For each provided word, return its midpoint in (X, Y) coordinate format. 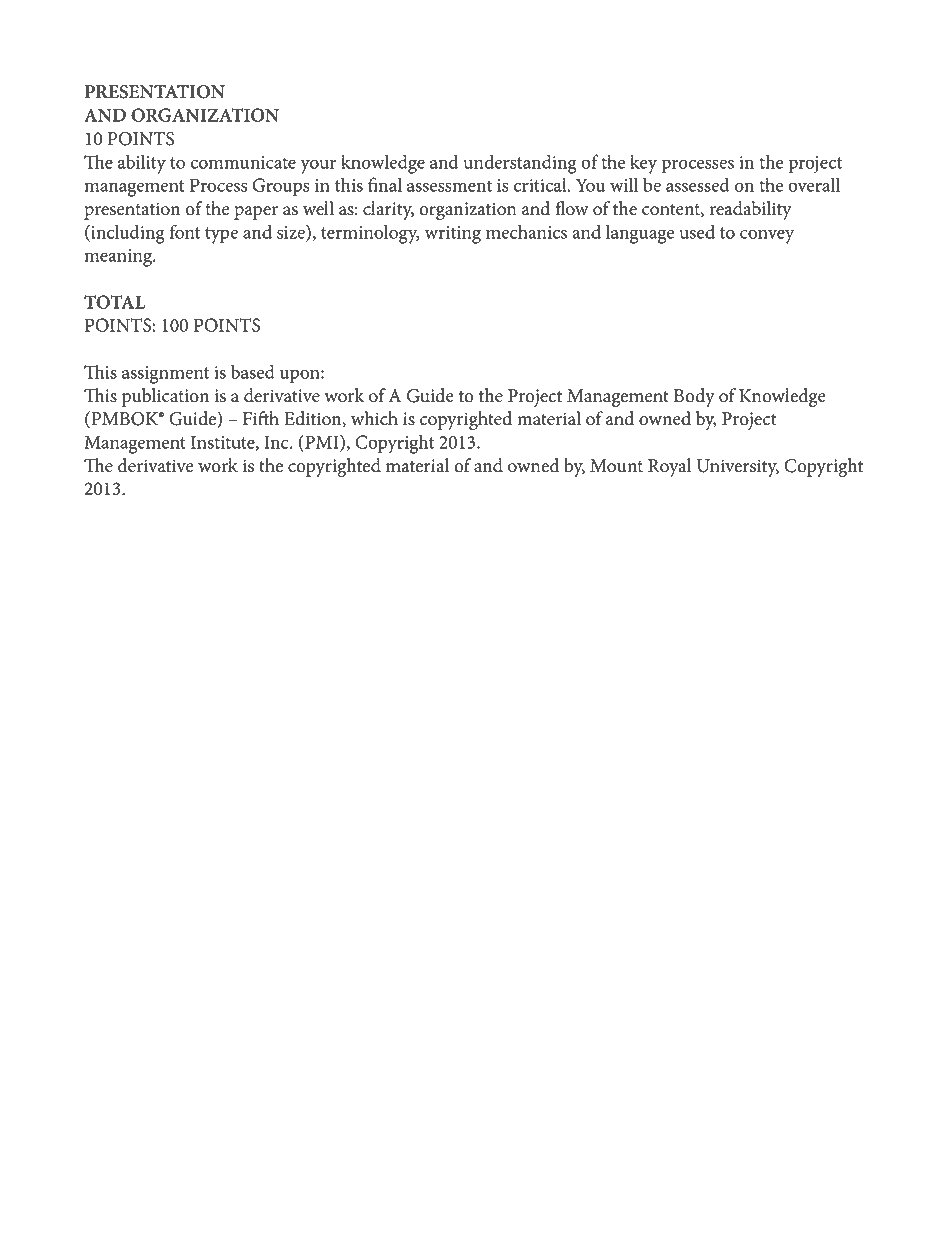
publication (165, 397)
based (253, 371)
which (374, 418)
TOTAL (114, 302)
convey (767, 236)
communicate (243, 162)
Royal (669, 467)
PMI (322, 443)
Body (694, 397)
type (221, 235)
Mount (616, 466)
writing (453, 235)
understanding (520, 164)
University (737, 468)
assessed (698, 184)
